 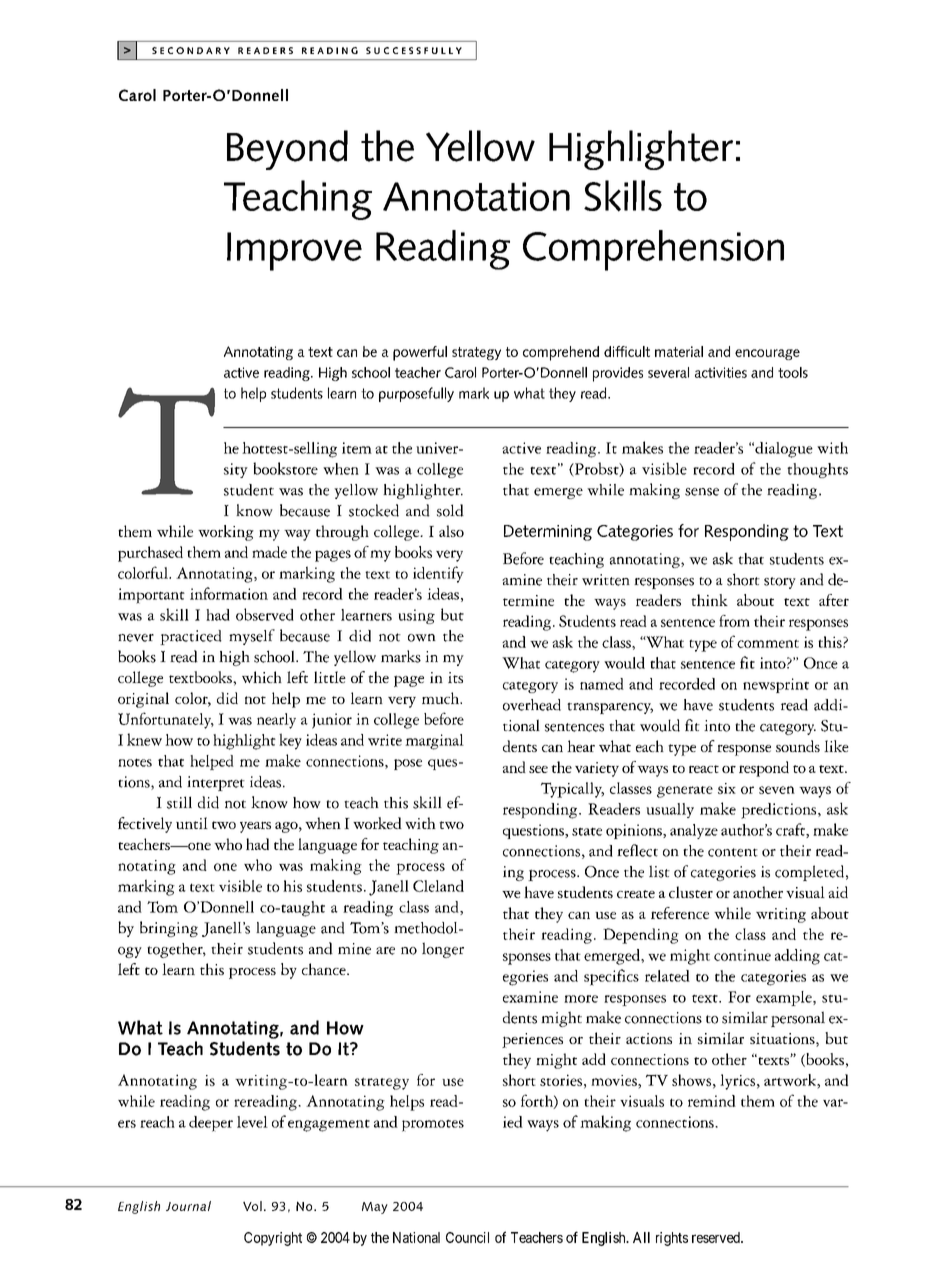 What do you see at coordinates (734, 621) in the screenshot?
I see `from` at bounding box center [734, 621].
